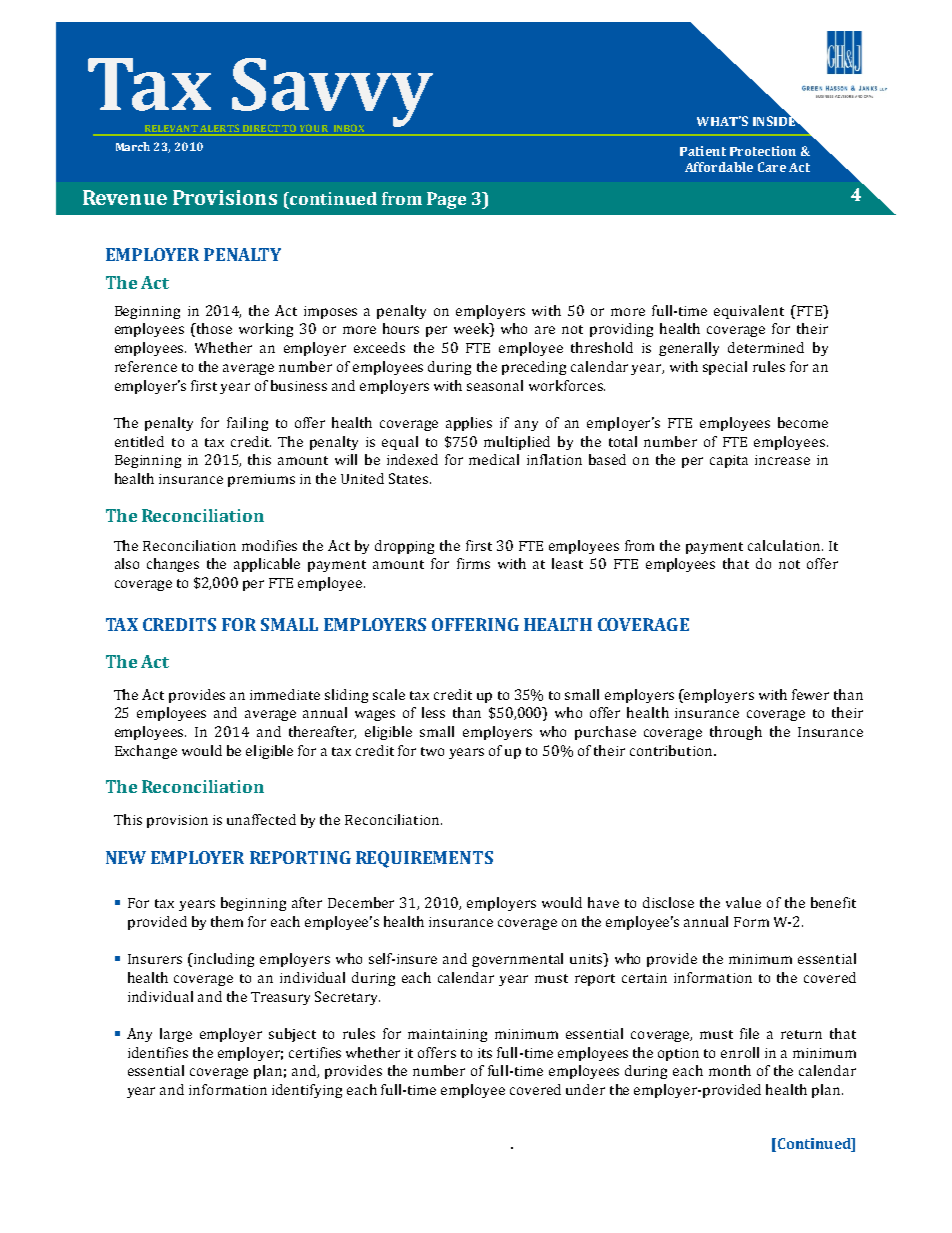  I want to click on changes, so click(173, 565).
